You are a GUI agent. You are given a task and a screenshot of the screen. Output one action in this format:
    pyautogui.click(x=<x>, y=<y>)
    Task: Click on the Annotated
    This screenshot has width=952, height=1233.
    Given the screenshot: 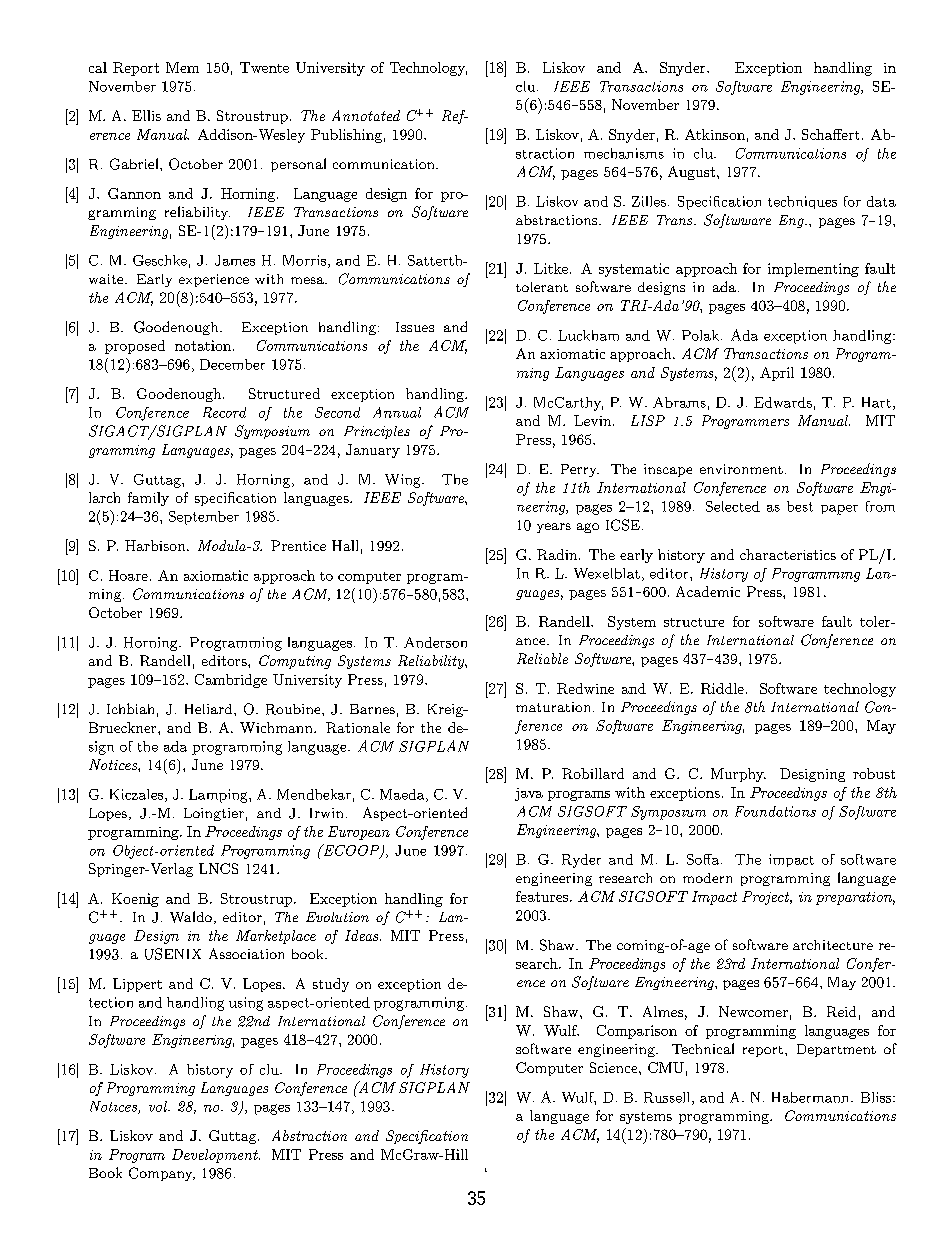 What is the action you would take?
    pyautogui.click(x=366, y=115)
